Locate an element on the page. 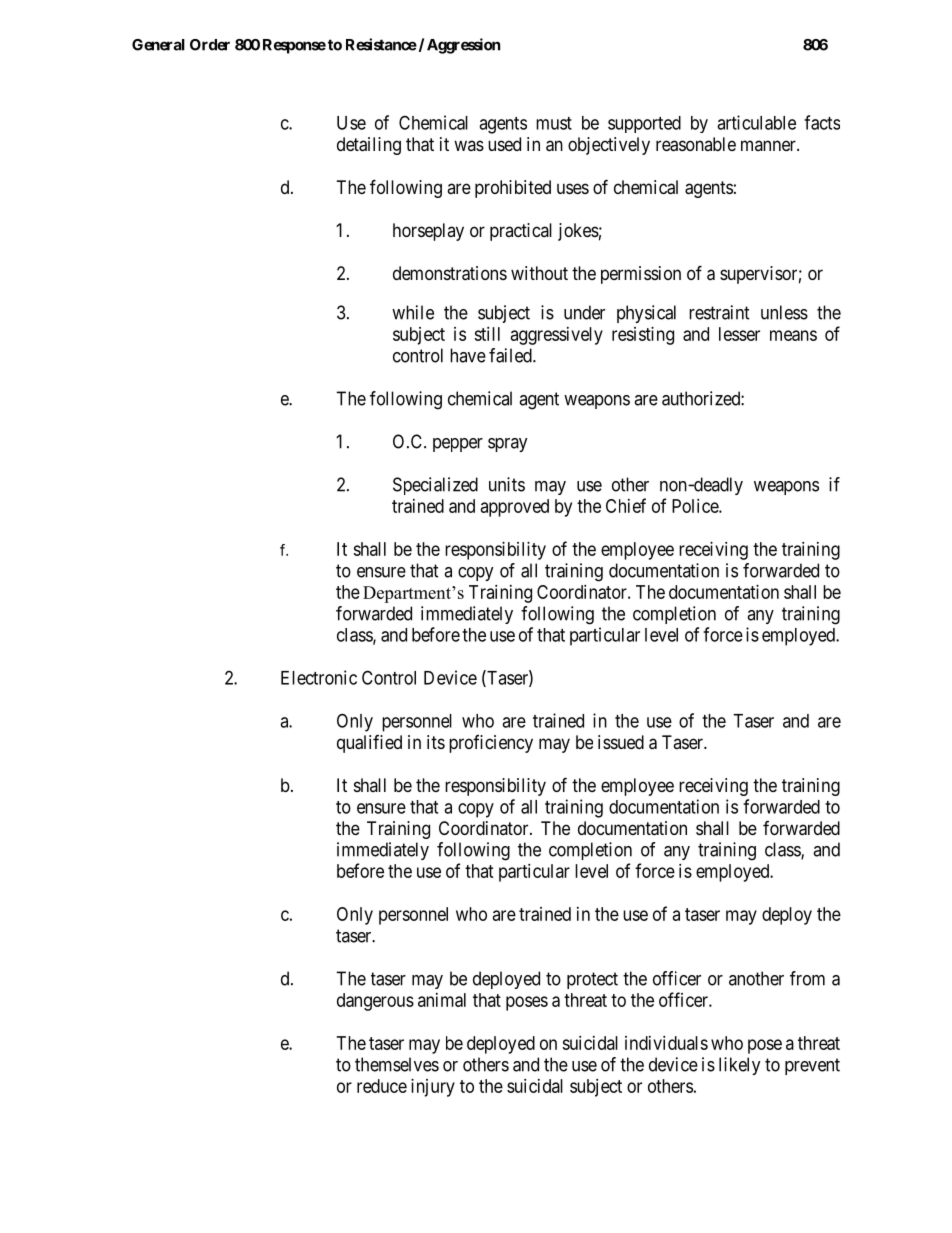 Image resolution: width=952 pixels, height=1233 pixels. injury is located at coordinates (433, 1088).
